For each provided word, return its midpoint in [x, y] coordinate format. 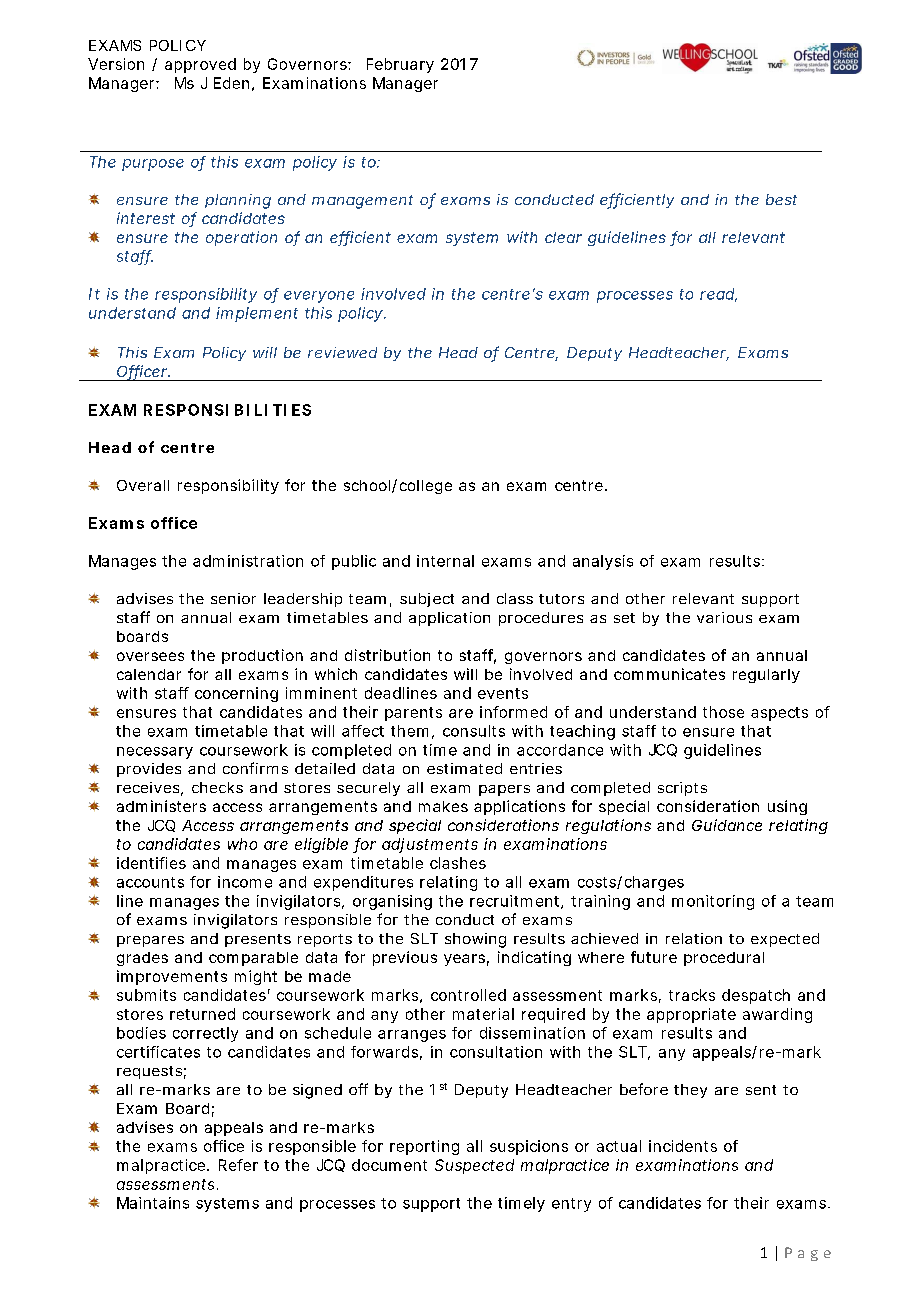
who [242, 844]
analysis [603, 562]
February [400, 65]
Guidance [727, 825]
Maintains [153, 1203]
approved [200, 65]
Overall [143, 485]
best [781, 199]
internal [445, 561]
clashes [458, 863]
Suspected [474, 1166]
